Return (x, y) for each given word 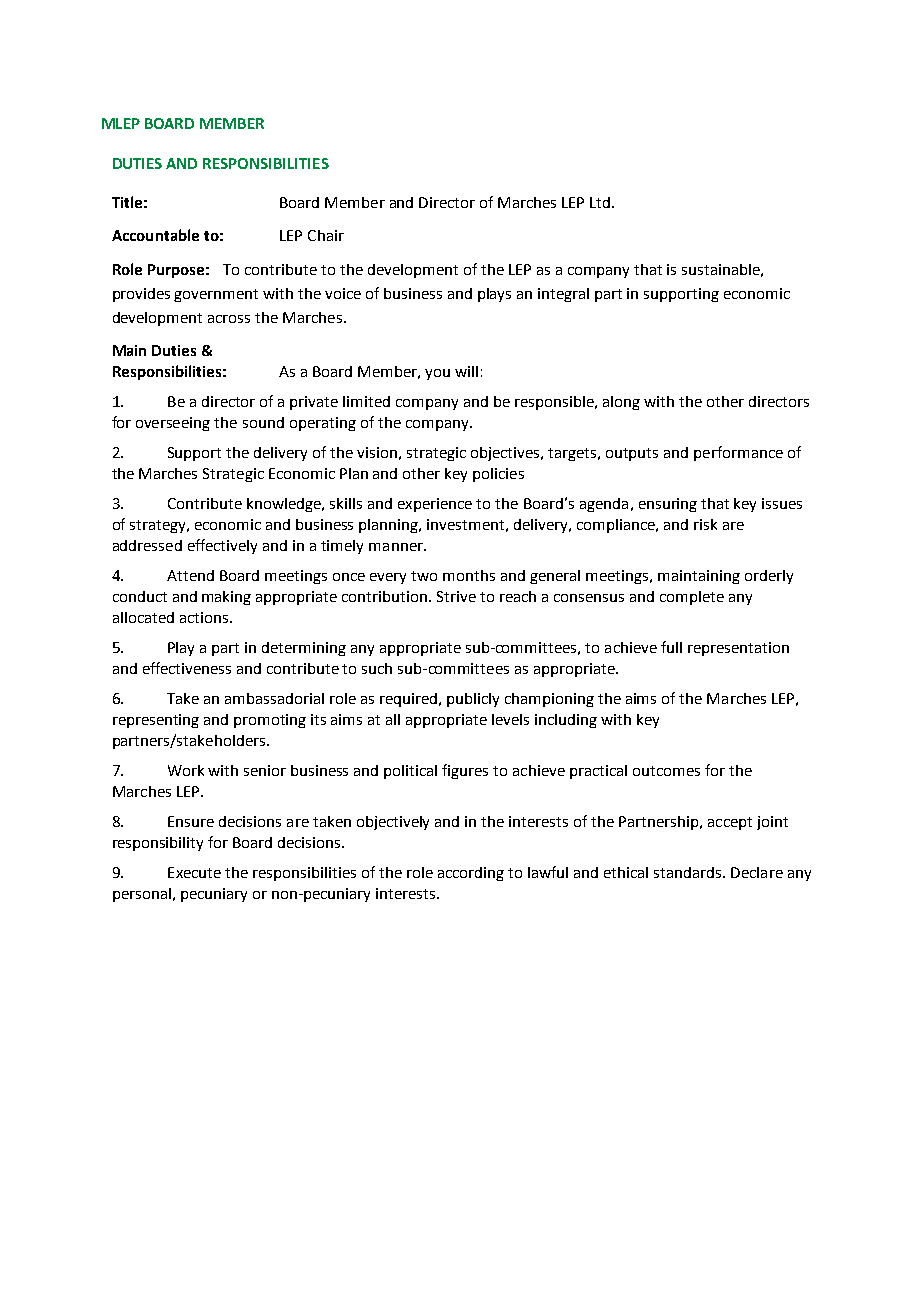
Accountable (155, 235)
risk (705, 524)
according (471, 874)
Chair (326, 235)
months (469, 575)
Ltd (600, 202)
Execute (194, 872)
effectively (222, 546)
